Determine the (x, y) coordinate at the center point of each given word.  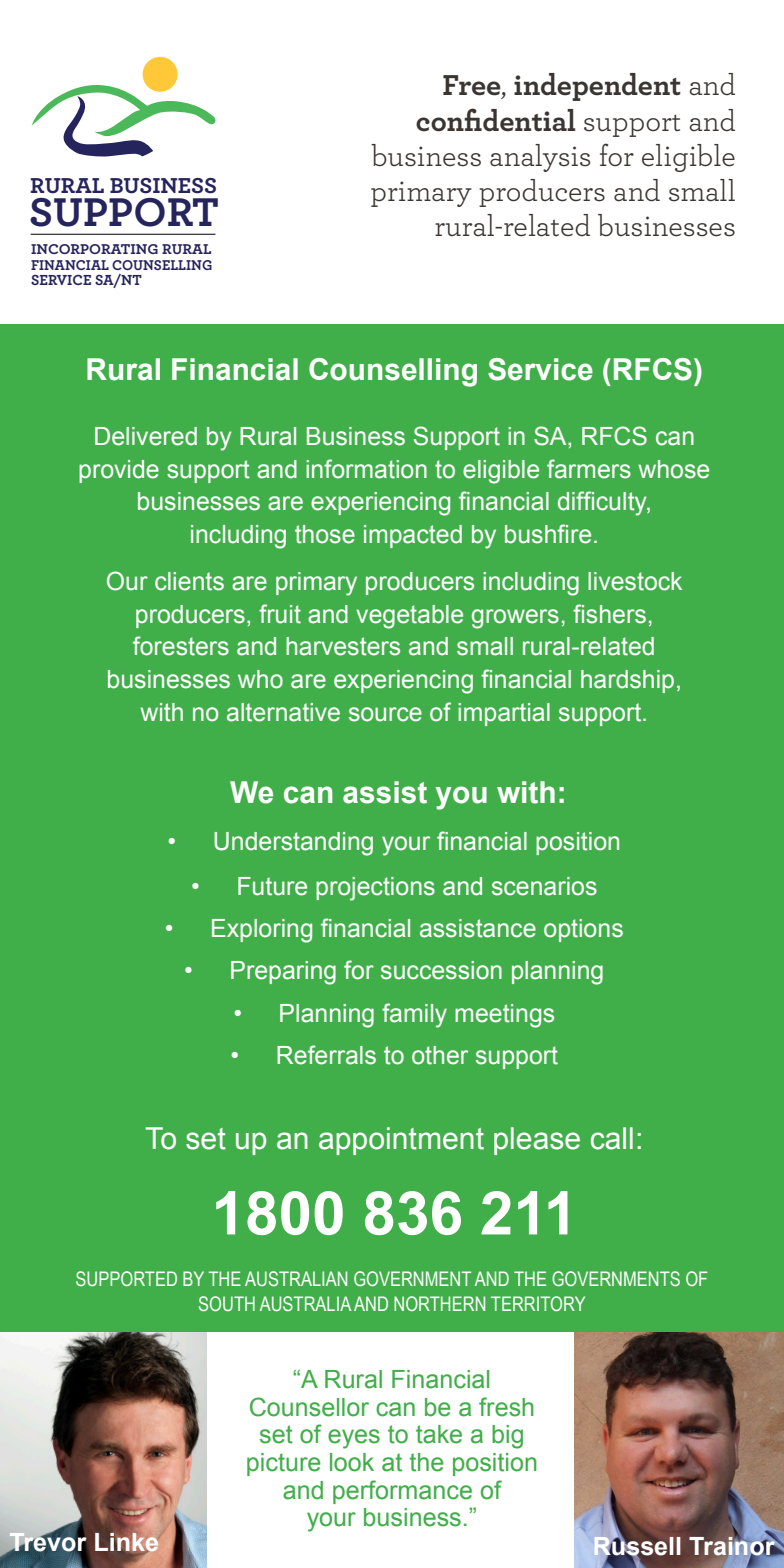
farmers (589, 469)
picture (284, 1464)
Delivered (146, 436)
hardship (627, 681)
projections (375, 889)
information (366, 469)
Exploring (262, 931)
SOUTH (227, 1304)
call (612, 1138)
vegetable (409, 617)
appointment (401, 1141)
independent (597, 87)
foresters (181, 646)
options (583, 930)
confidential (495, 120)
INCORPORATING (94, 249)
